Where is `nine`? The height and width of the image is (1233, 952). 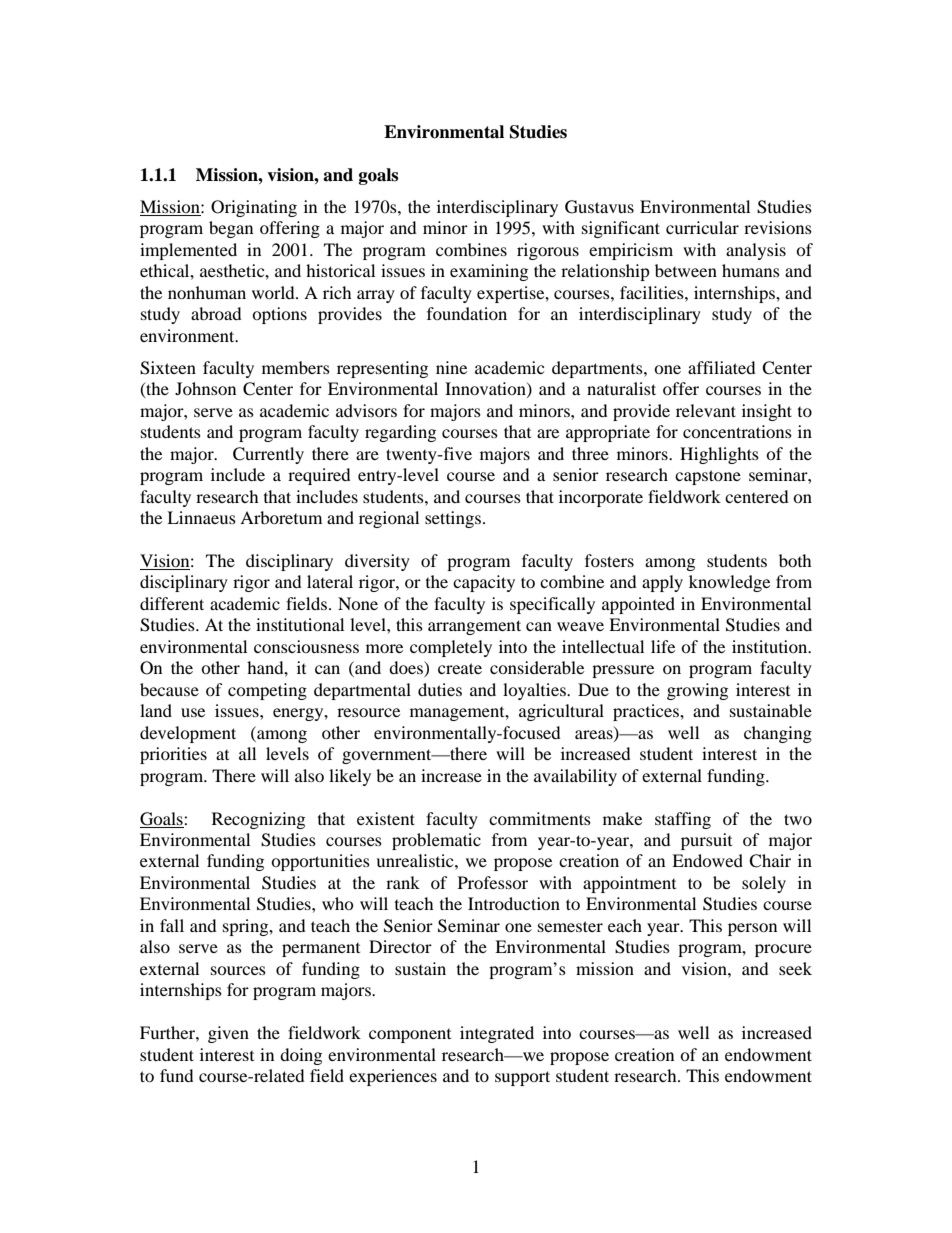 nine is located at coordinates (451, 367).
